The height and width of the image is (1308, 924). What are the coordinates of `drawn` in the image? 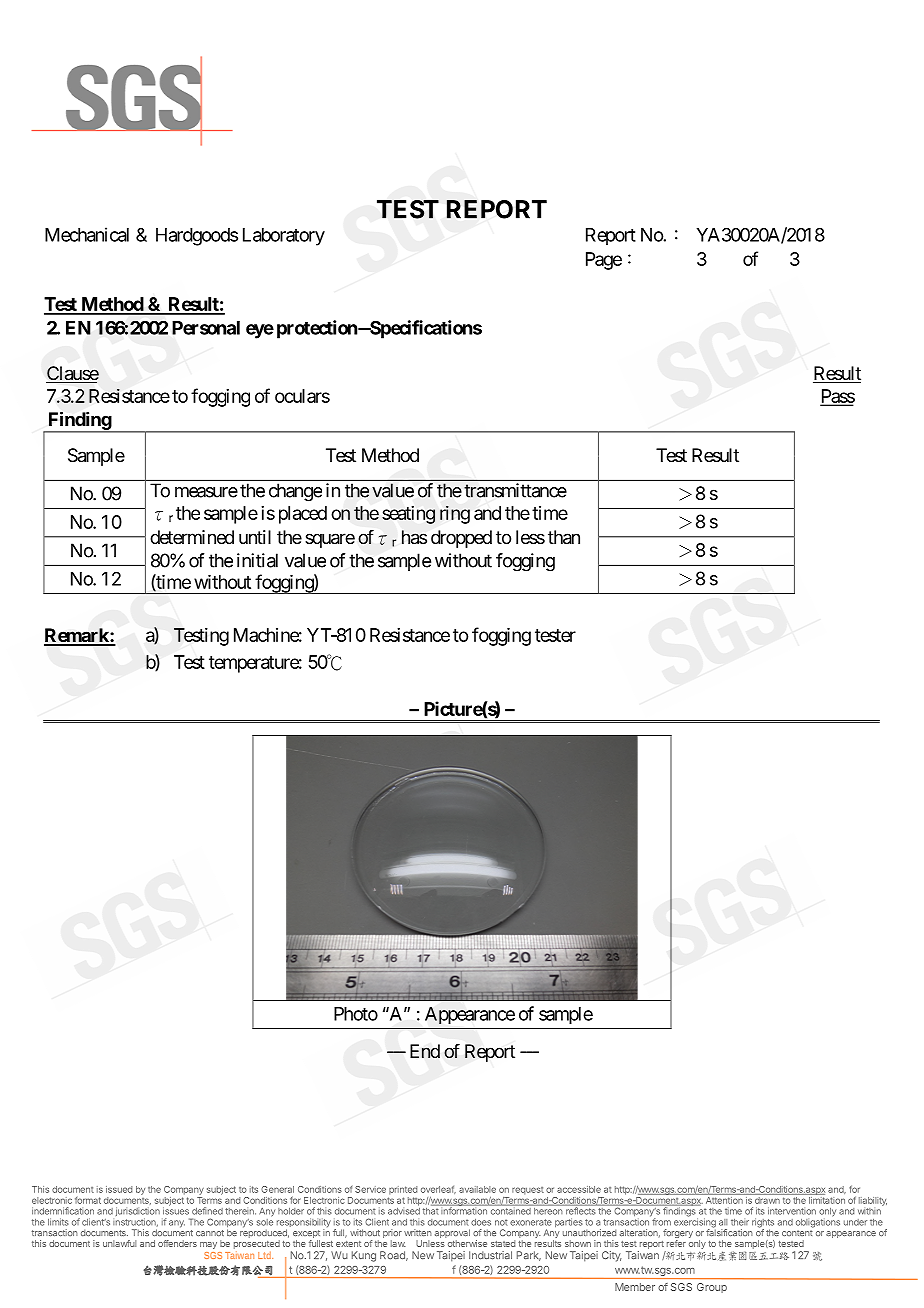 It's located at (767, 1201).
